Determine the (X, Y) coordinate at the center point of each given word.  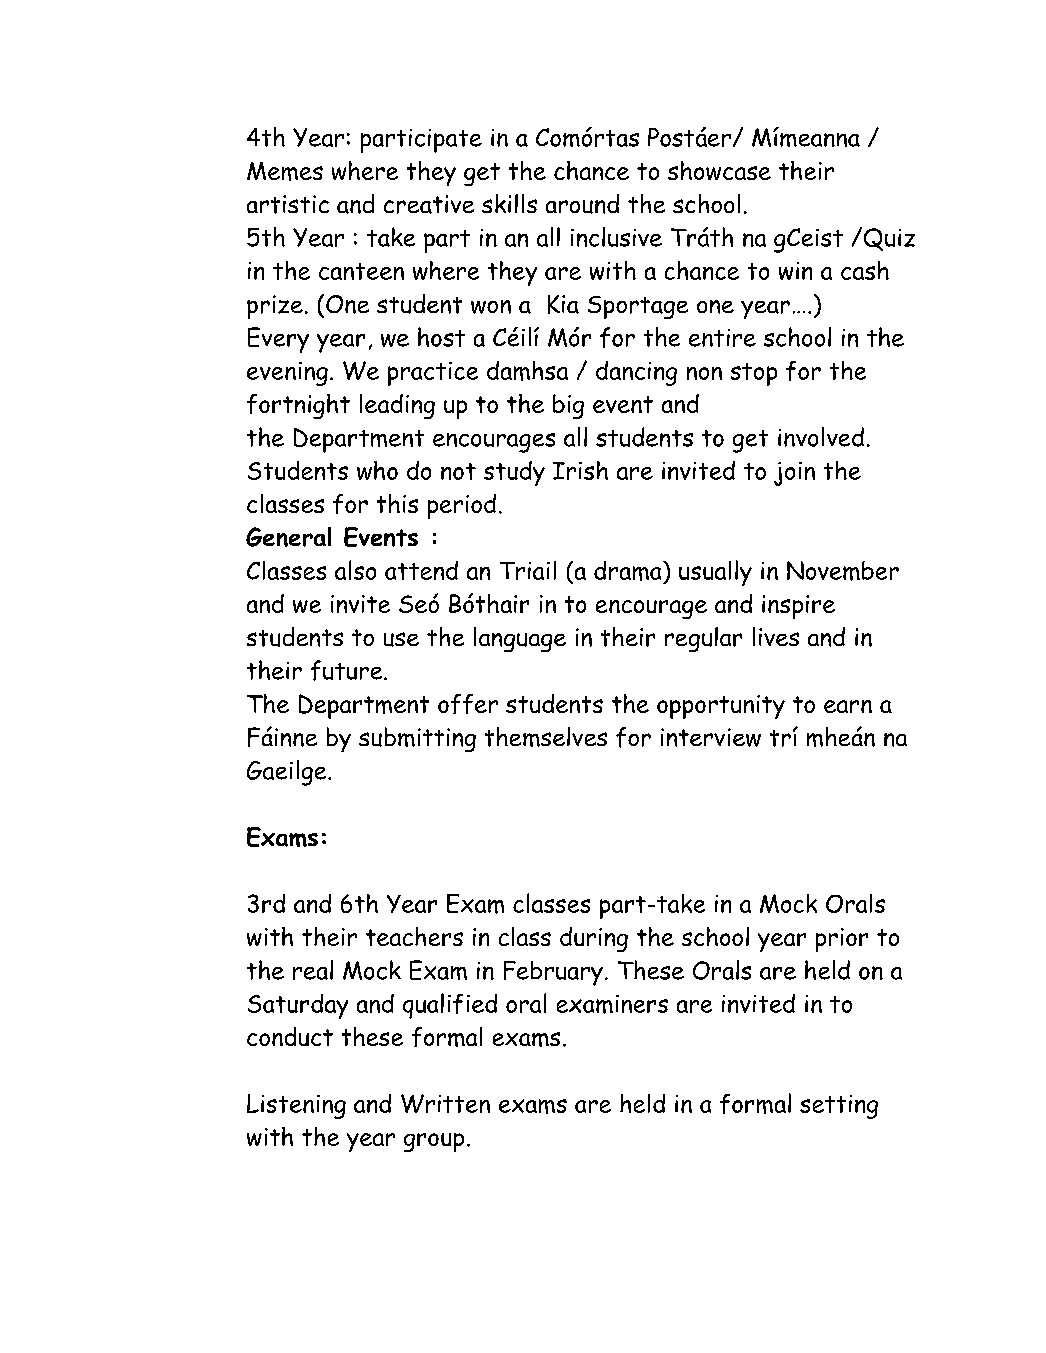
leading (397, 406)
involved (821, 437)
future (348, 670)
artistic (288, 204)
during (594, 939)
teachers (414, 936)
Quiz (888, 239)
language (520, 639)
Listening (296, 1106)
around (582, 204)
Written (445, 1103)
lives (776, 636)
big (568, 406)
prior (842, 940)
